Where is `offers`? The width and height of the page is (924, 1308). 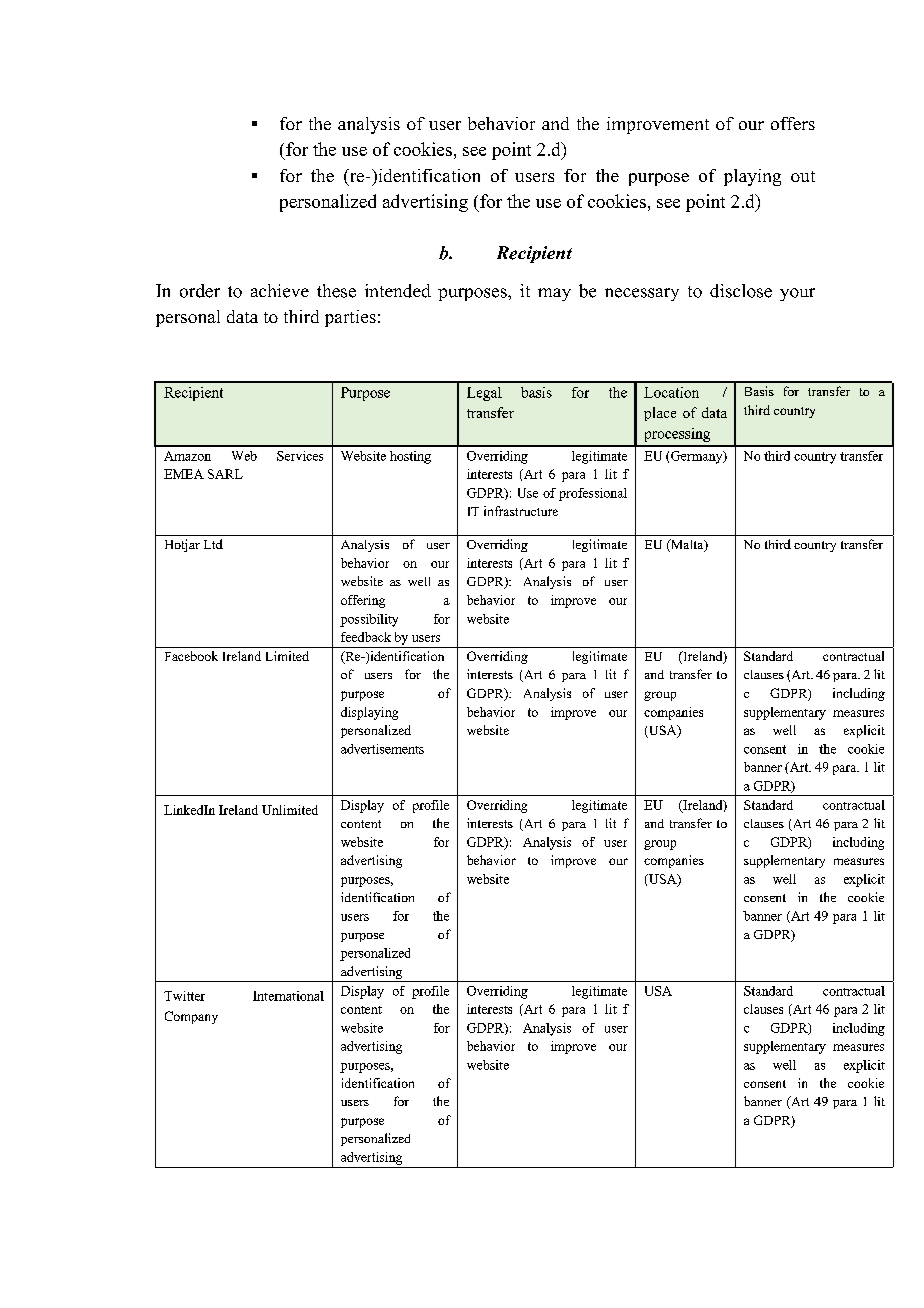 offers is located at coordinates (793, 123).
